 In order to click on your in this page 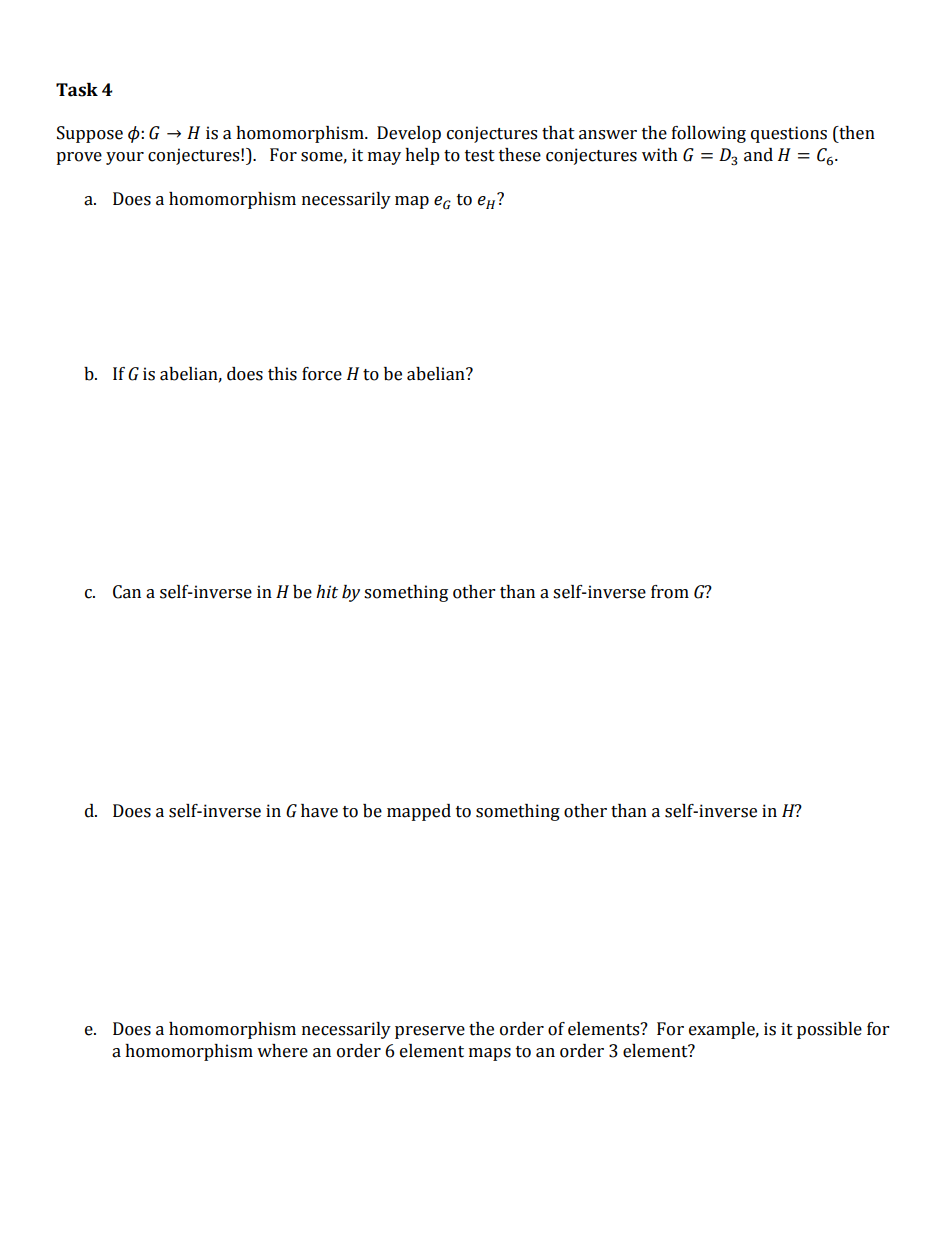, I will do `click(125, 158)`.
